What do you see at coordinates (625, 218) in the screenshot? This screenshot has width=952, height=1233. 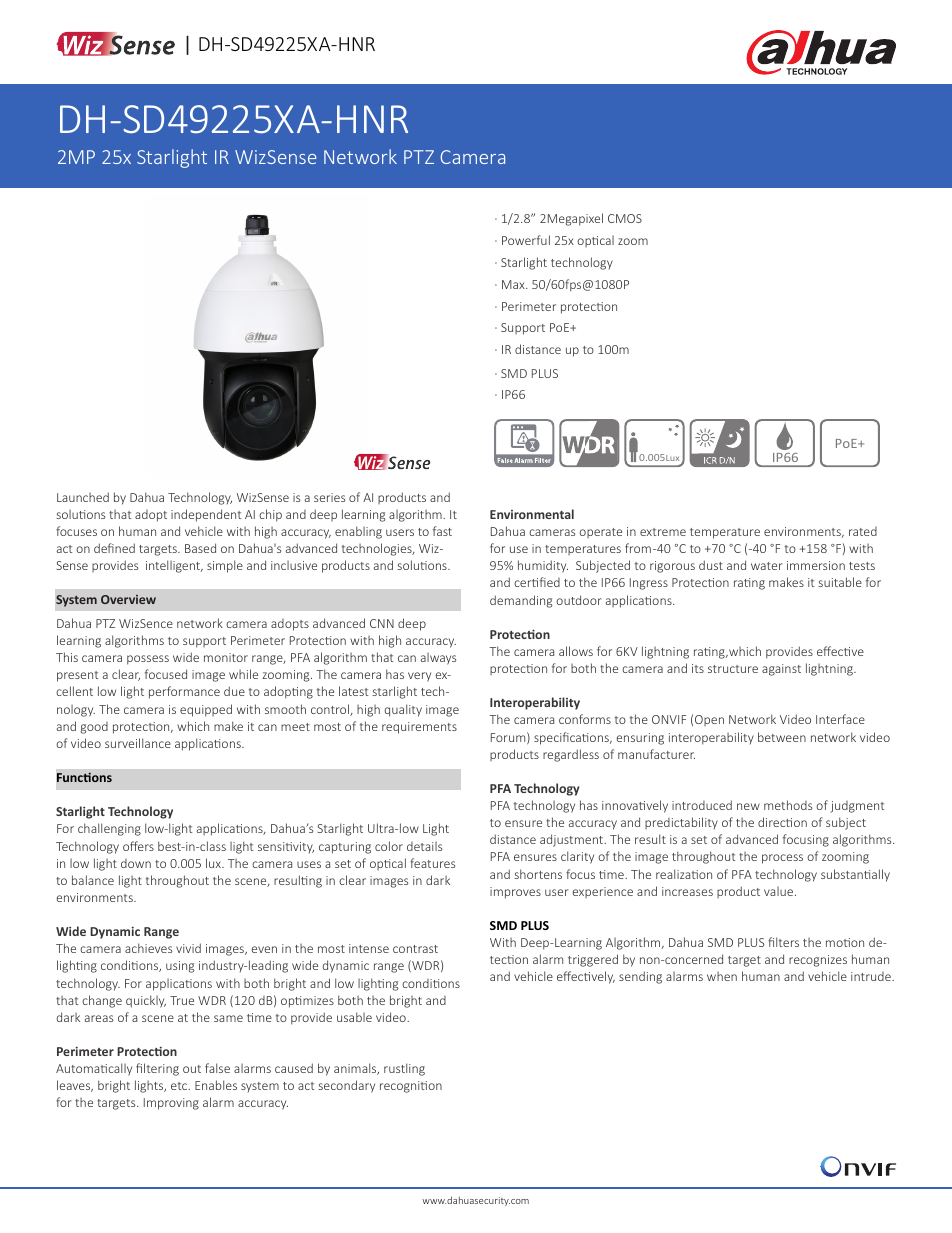 I see `CMOS` at bounding box center [625, 218].
